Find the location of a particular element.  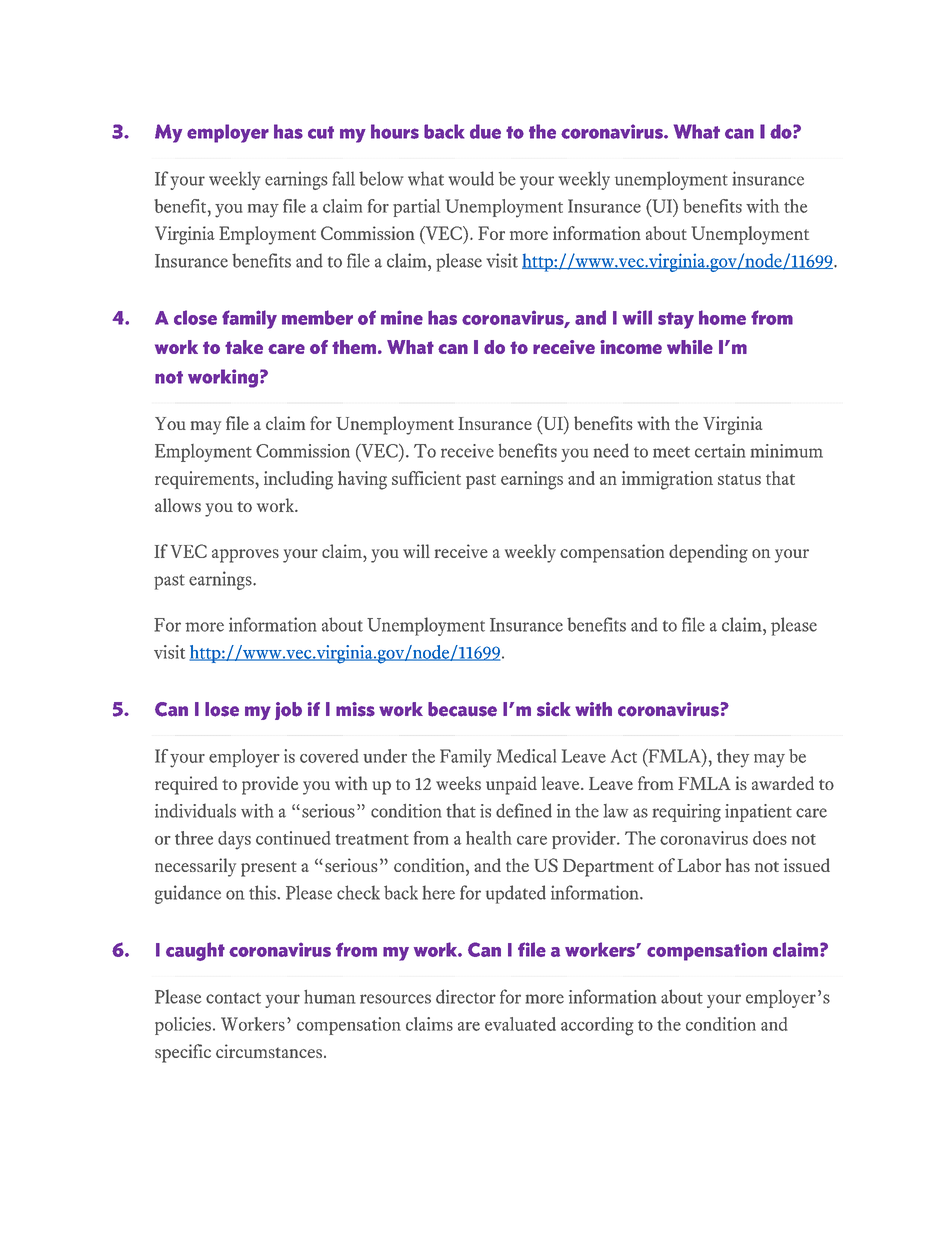

approves is located at coordinates (245, 556).
